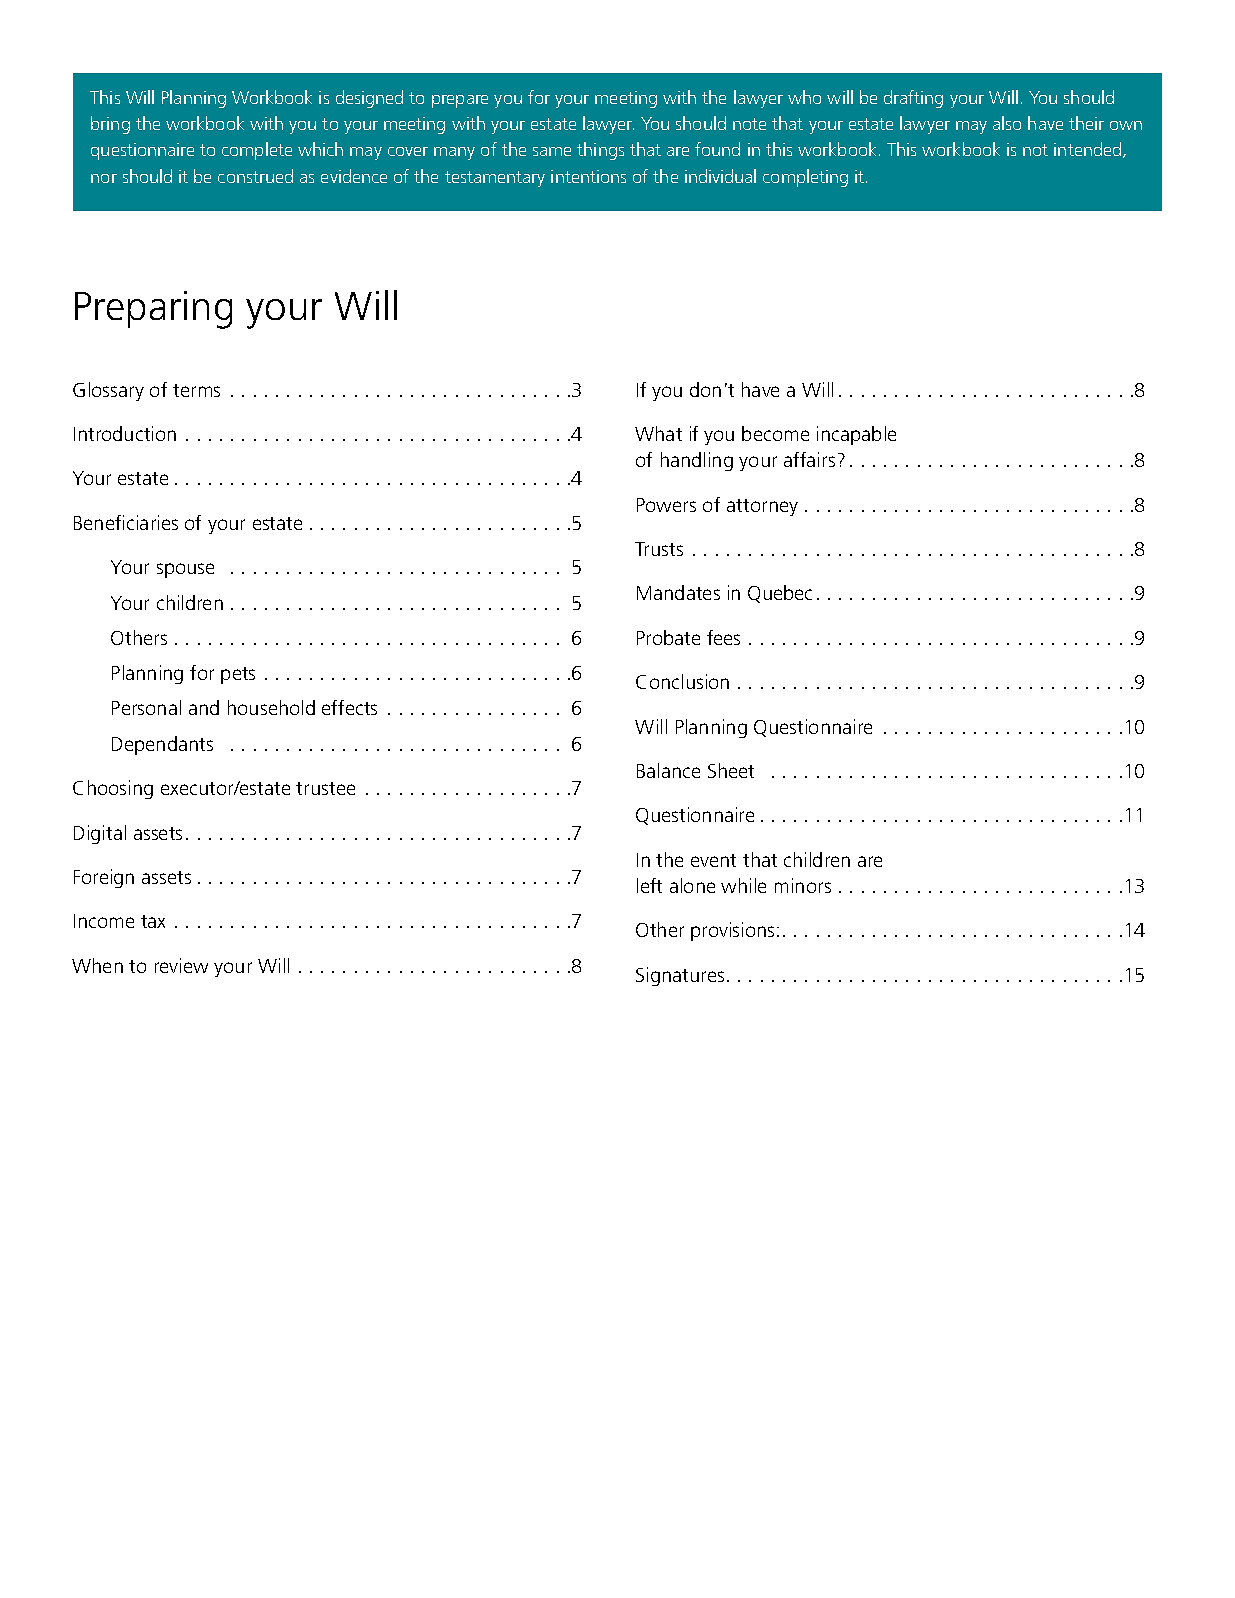 Image resolution: width=1235 pixels, height=1598 pixels. What do you see at coordinates (185, 570) in the page?
I see `spouse` at bounding box center [185, 570].
